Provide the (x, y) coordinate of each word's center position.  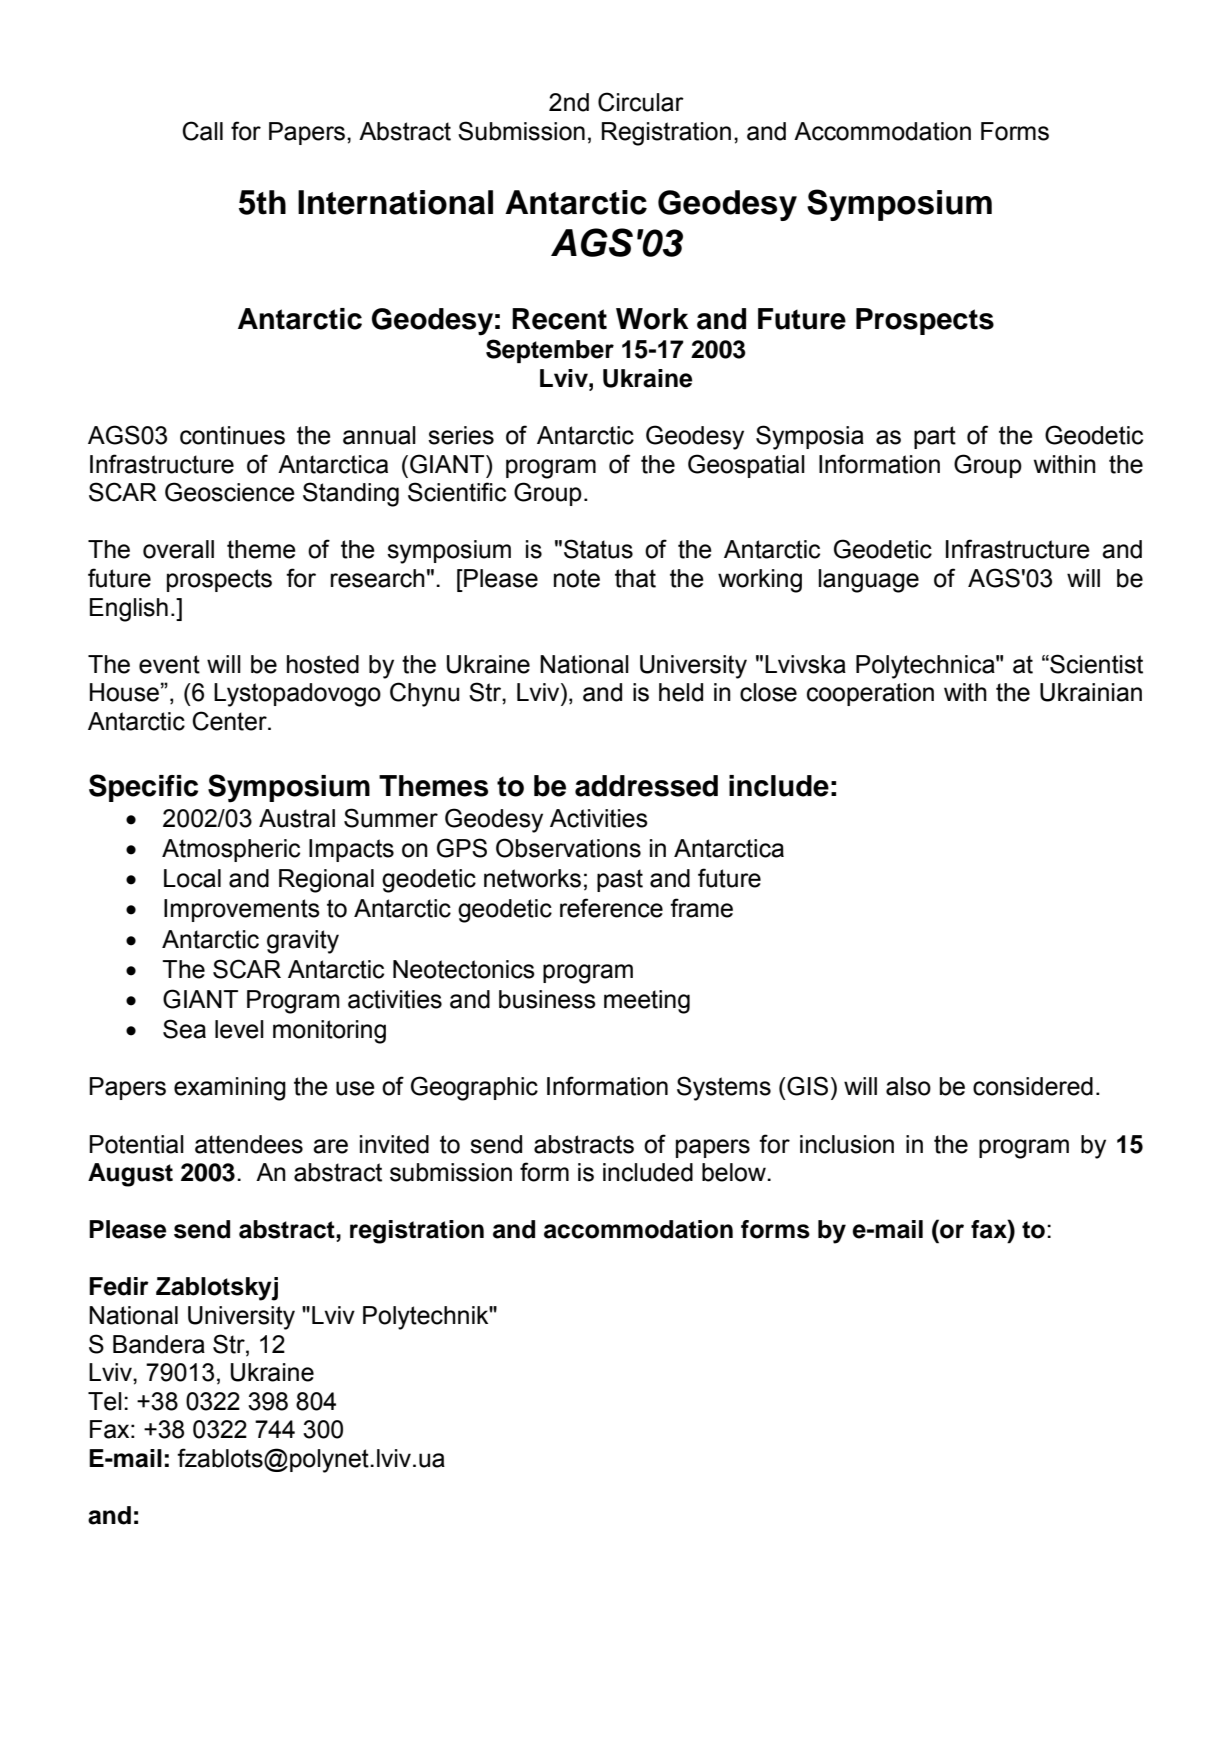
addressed (646, 786)
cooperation (870, 694)
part (935, 437)
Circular (641, 102)
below (735, 1172)
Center (230, 721)
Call (202, 131)
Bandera (159, 1344)
